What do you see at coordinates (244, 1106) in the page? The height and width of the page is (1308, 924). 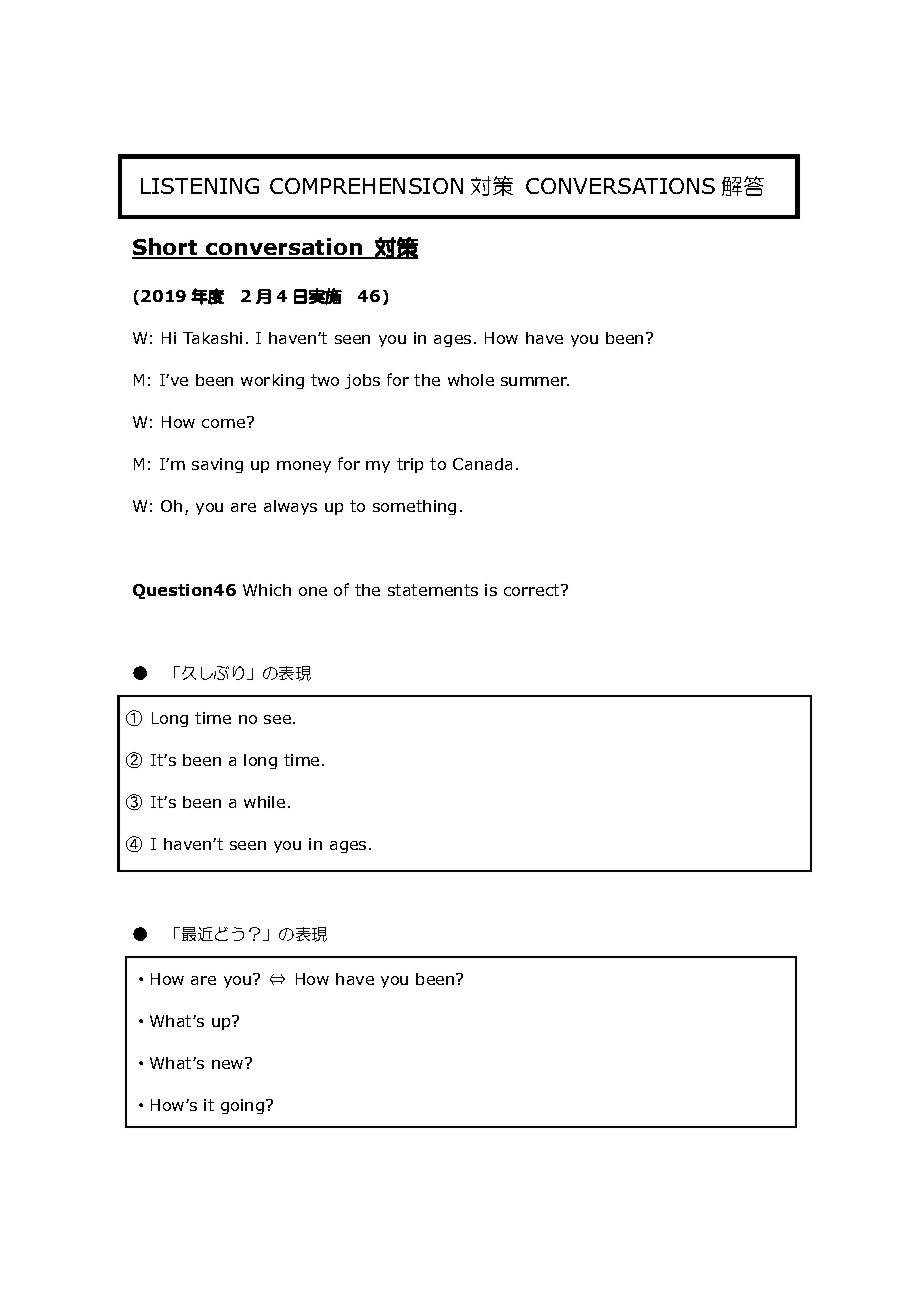 I see `going` at bounding box center [244, 1106].
